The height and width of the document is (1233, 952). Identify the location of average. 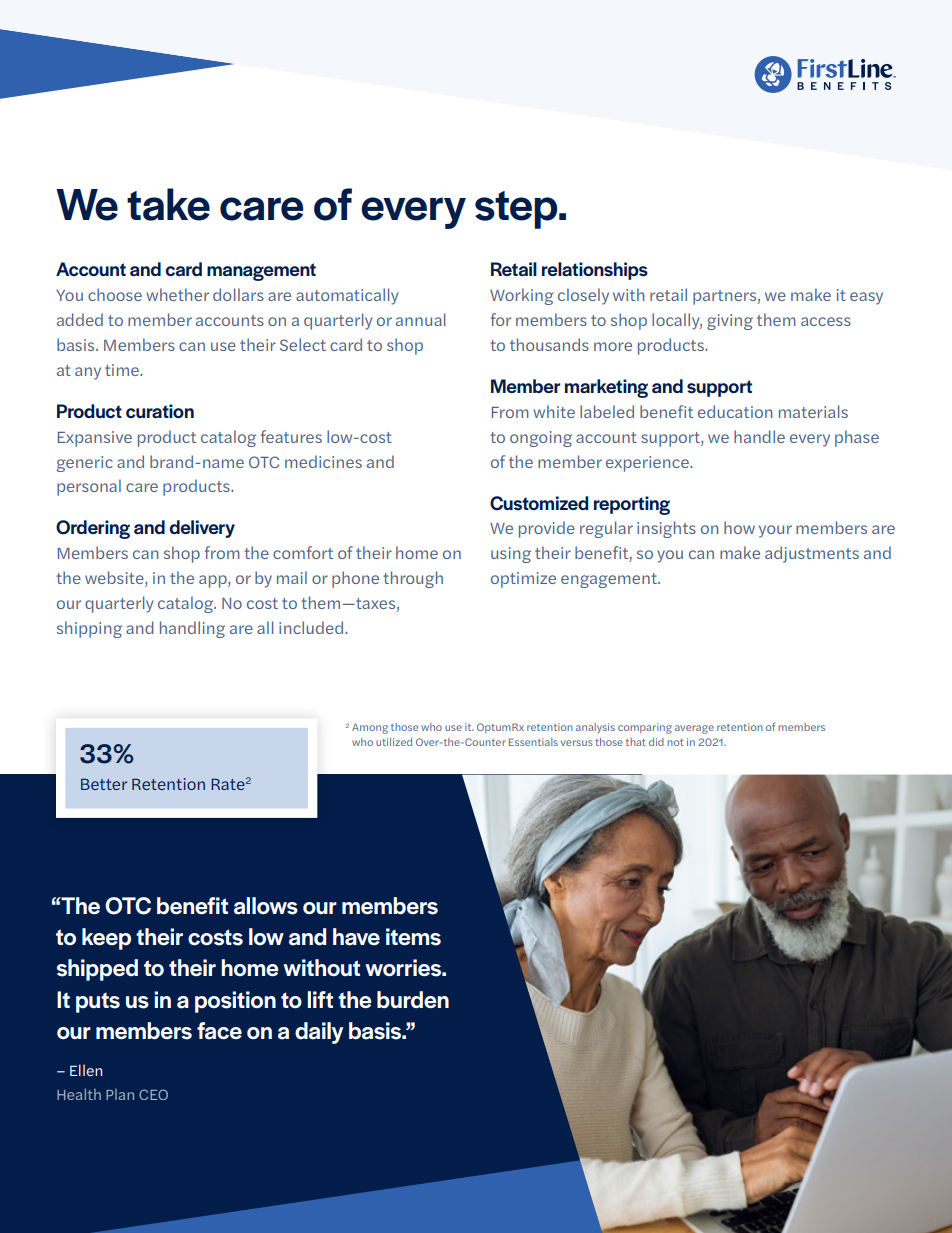
(694, 729).
